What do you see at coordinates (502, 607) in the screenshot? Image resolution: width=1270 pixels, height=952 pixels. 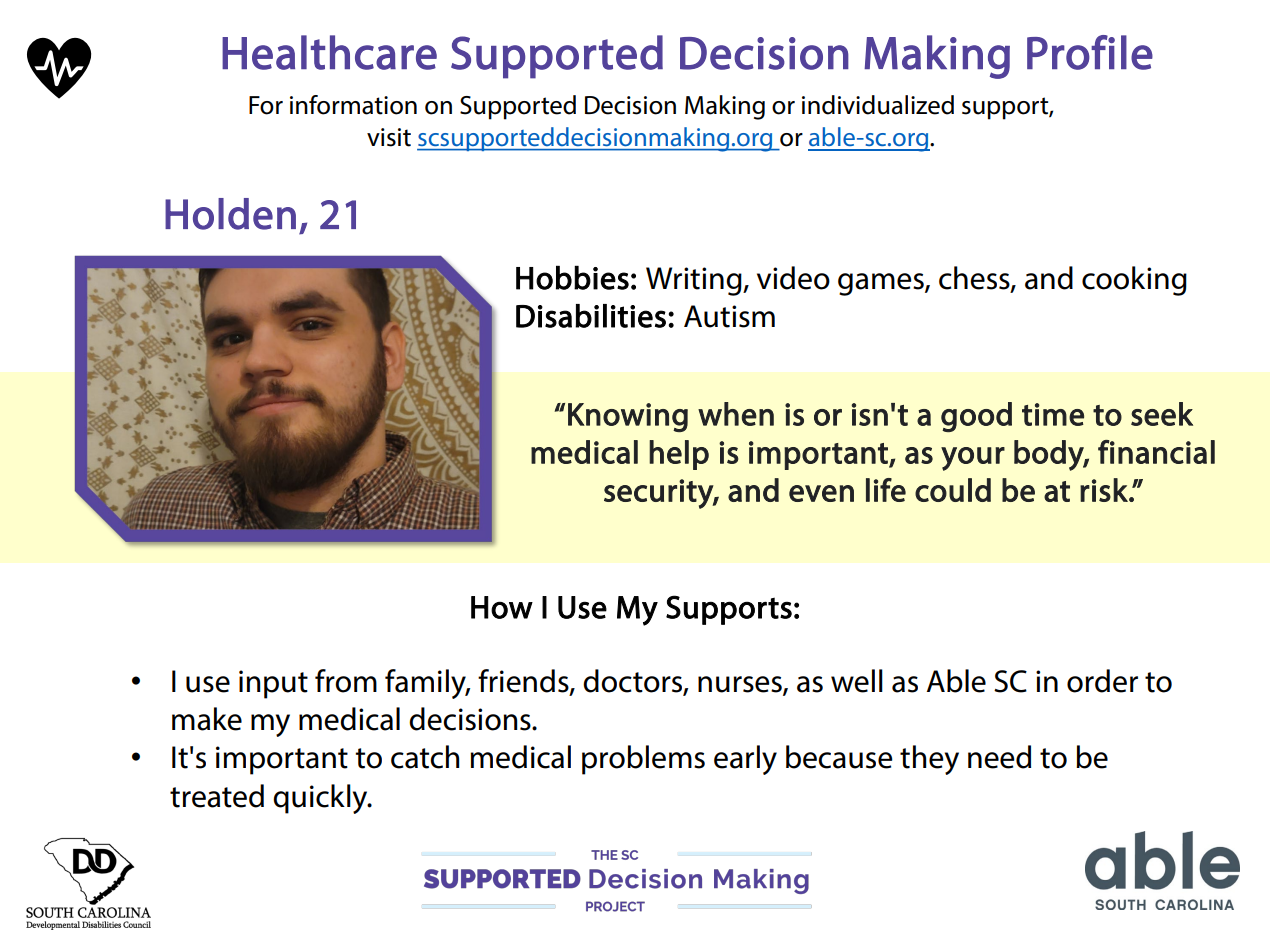 I see `How` at bounding box center [502, 607].
